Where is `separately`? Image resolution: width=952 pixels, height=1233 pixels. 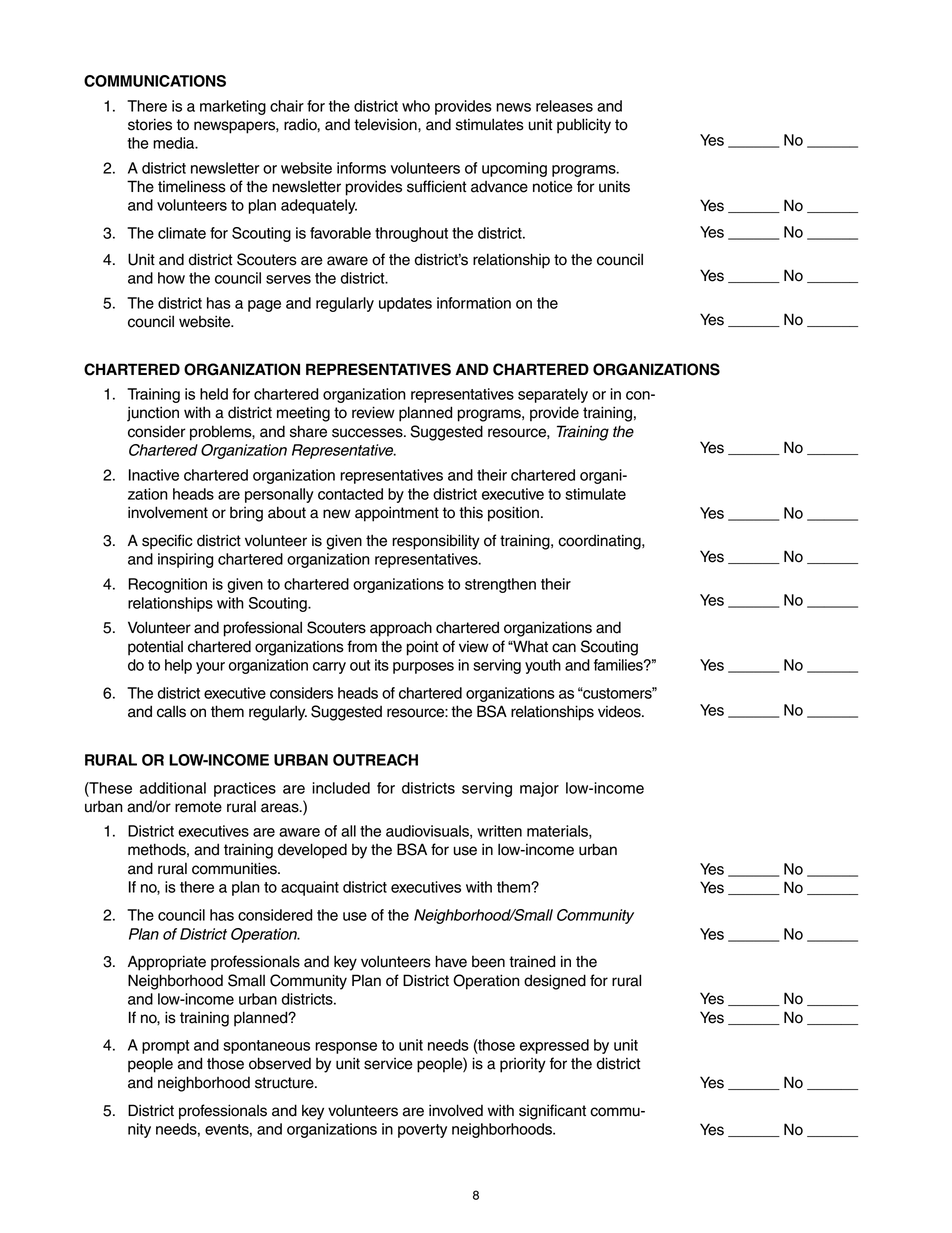 separately is located at coordinates (553, 395).
